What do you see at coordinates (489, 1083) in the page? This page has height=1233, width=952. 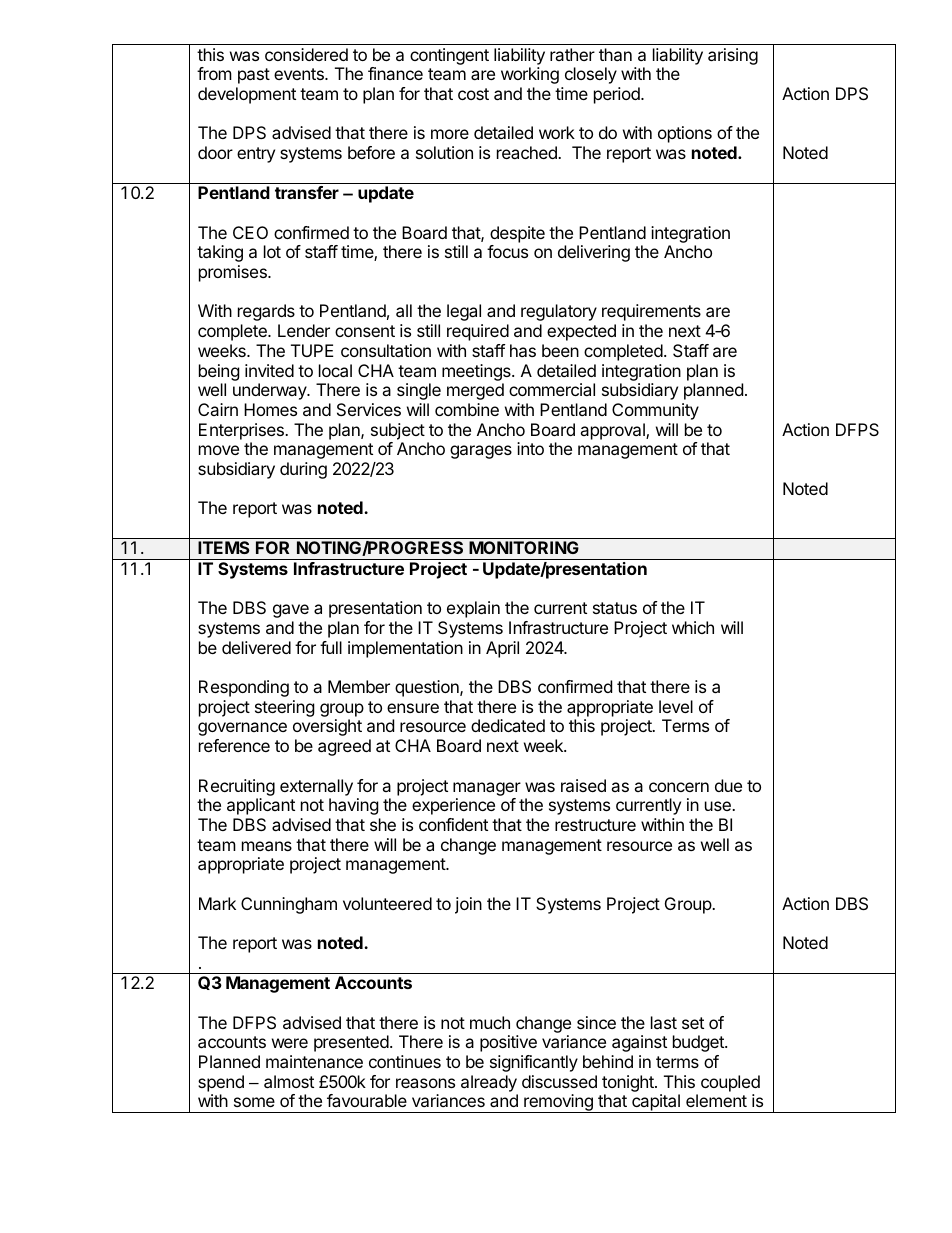 I see `already` at bounding box center [489, 1083].
